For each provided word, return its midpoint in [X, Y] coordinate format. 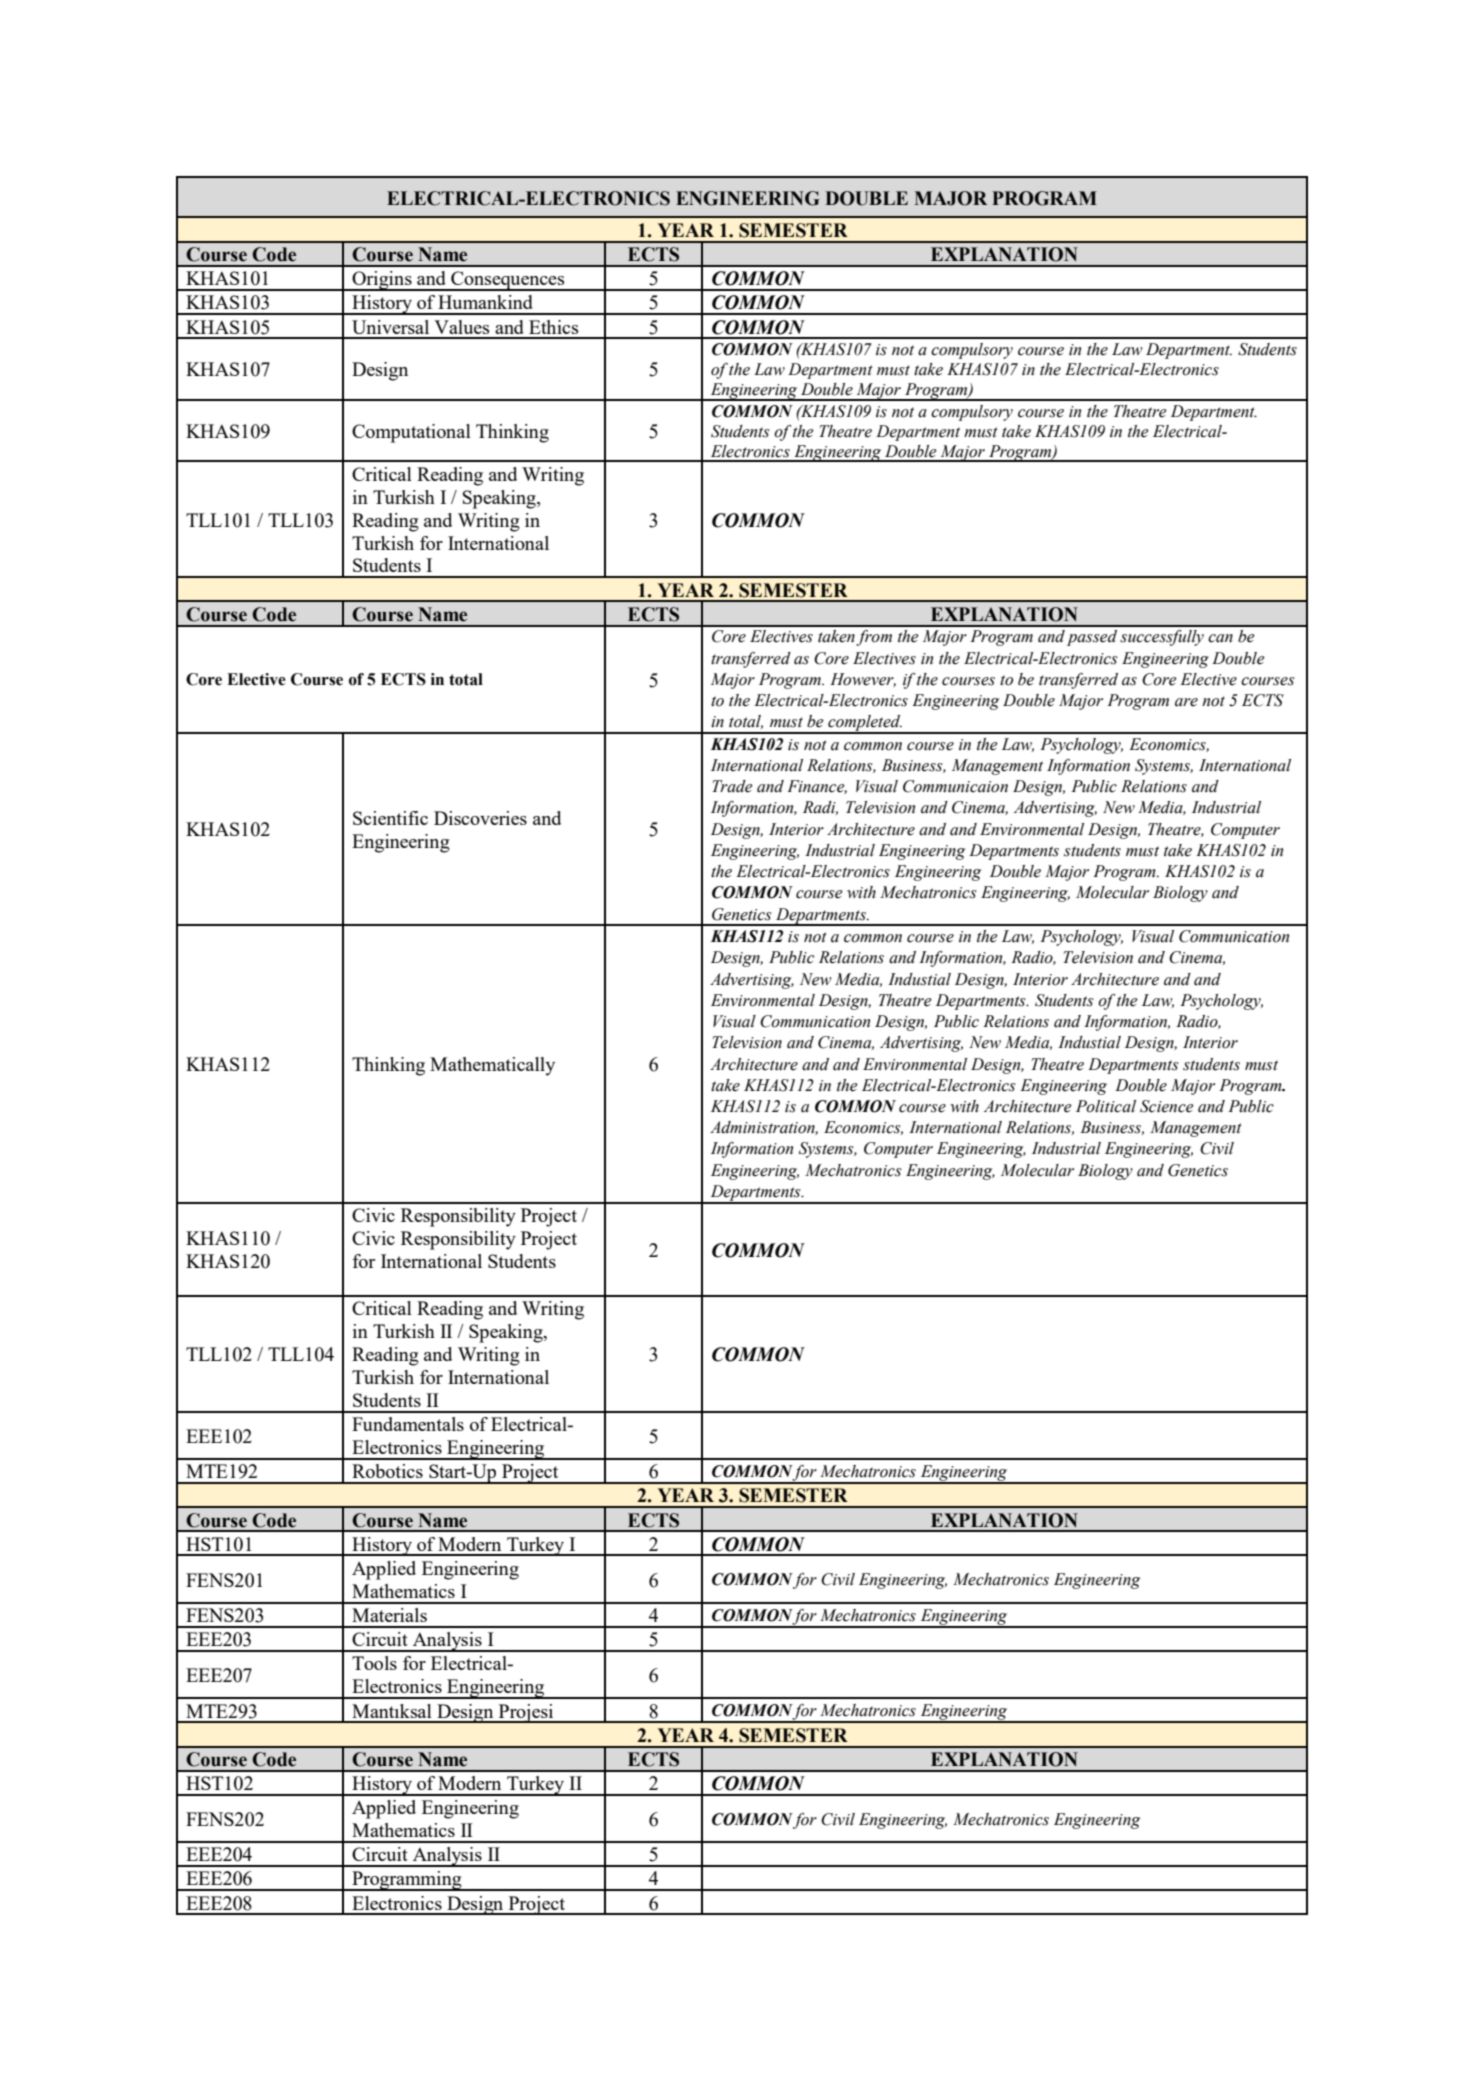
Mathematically [492, 1066]
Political [1106, 1106]
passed [1092, 638]
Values [461, 327]
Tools [374, 1663]
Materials [389, 1615]
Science [1167, 1106]
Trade [732, 786]
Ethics [553, 327]
